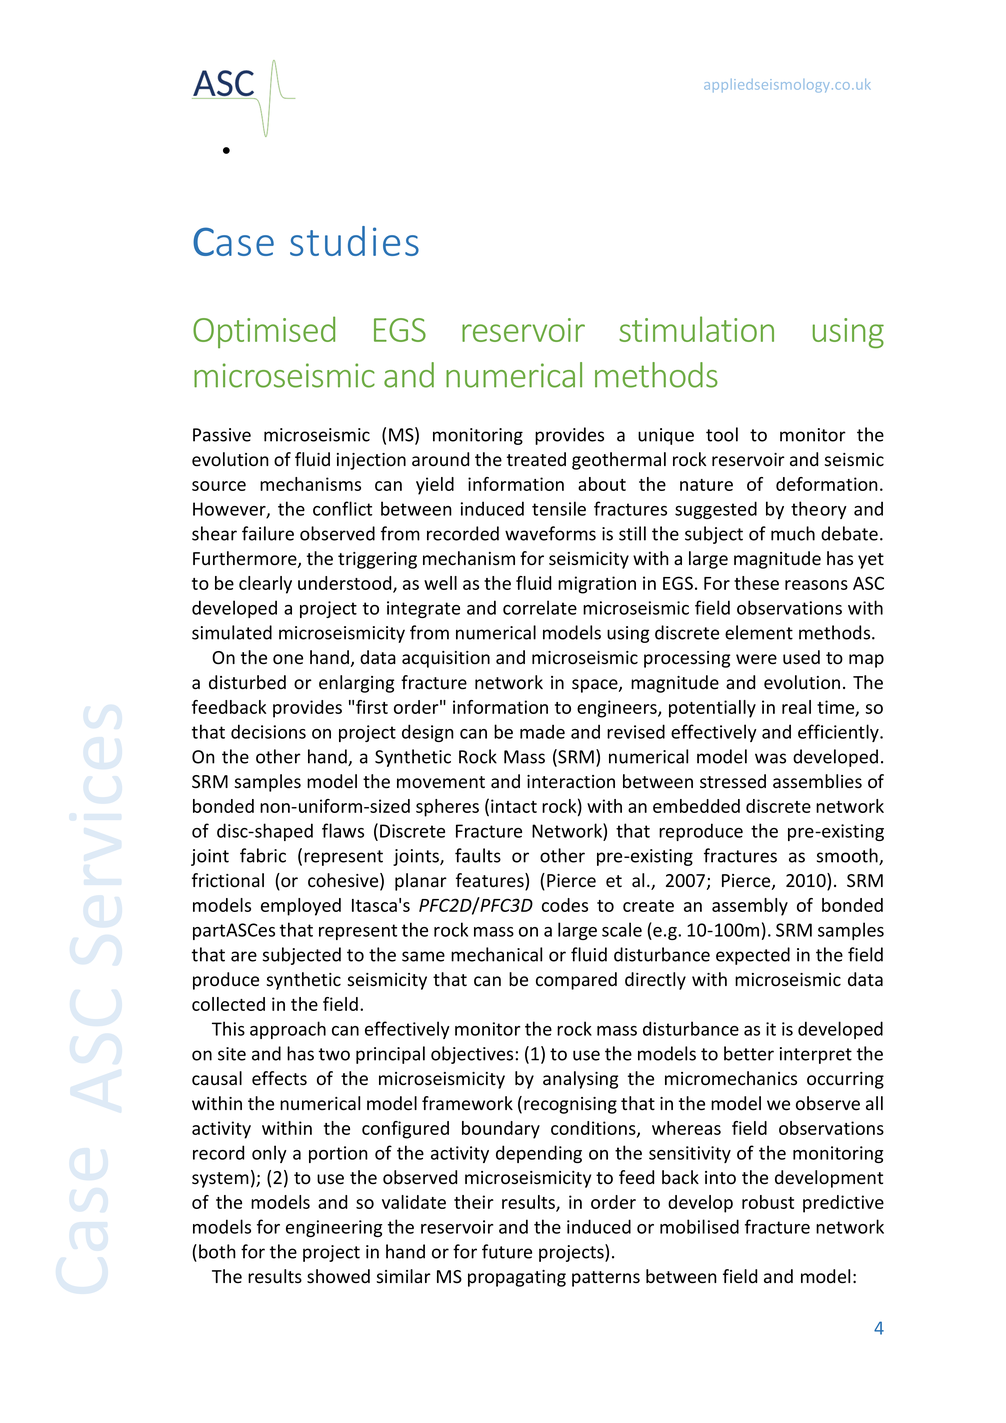 This image has height=1423, width=1006. What do you see at coordinates (536, 459) in the image?
I see `treated` at bounding box center [536, 459].
